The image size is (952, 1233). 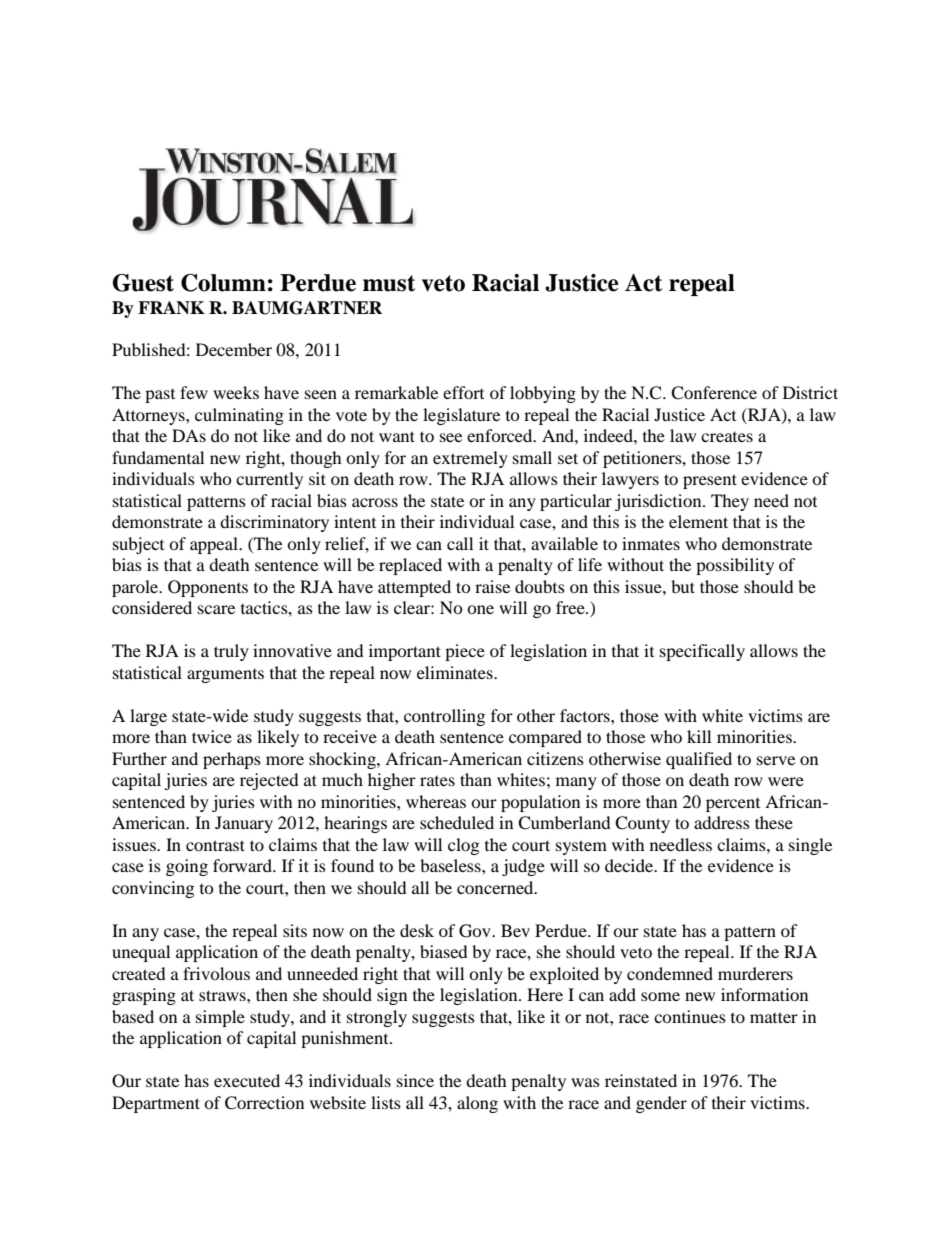 What do you see at coordinates (225, 676) in the screenshot?
I see `arguments` at bounding box center [225, 676].
